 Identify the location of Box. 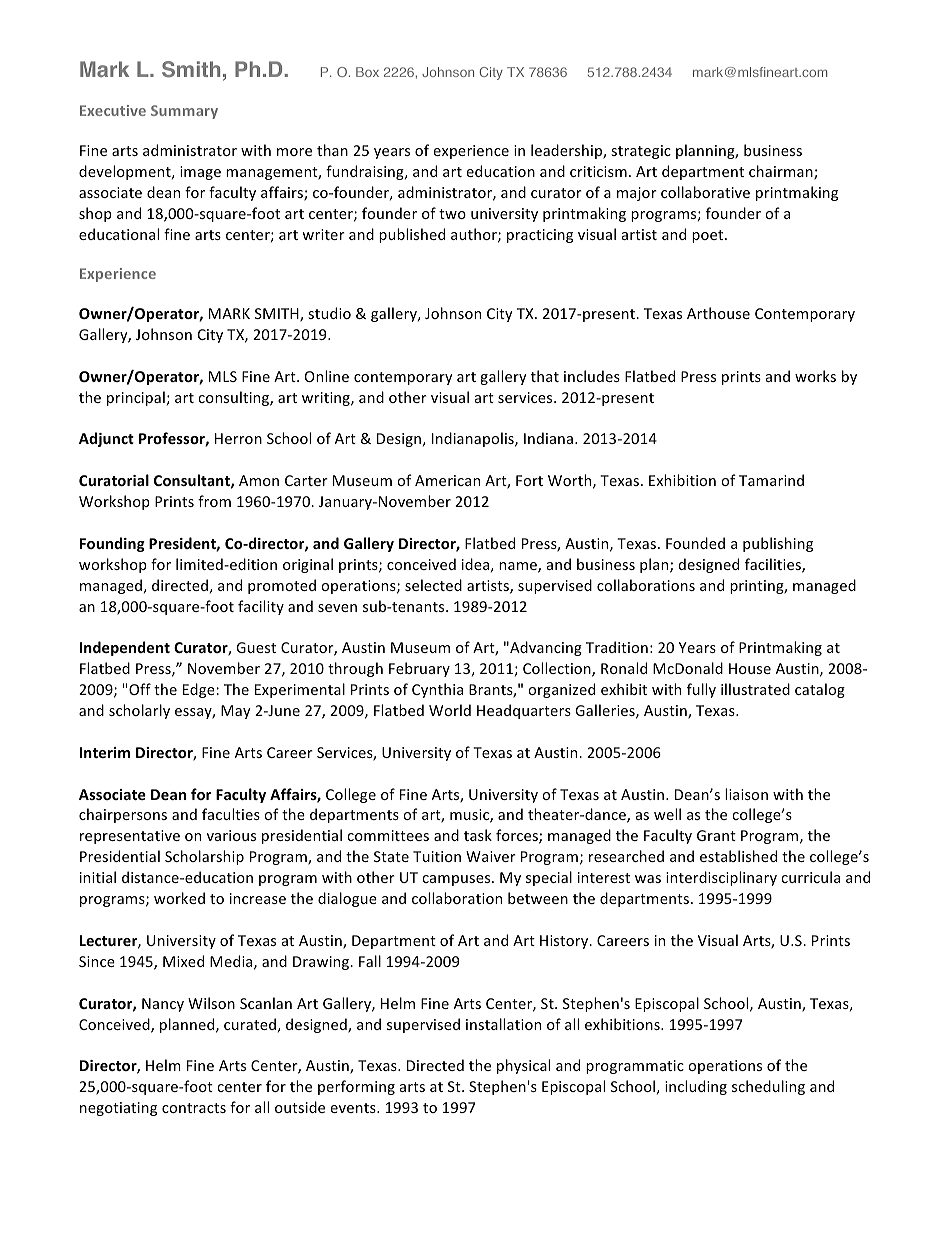
(367, 72).
